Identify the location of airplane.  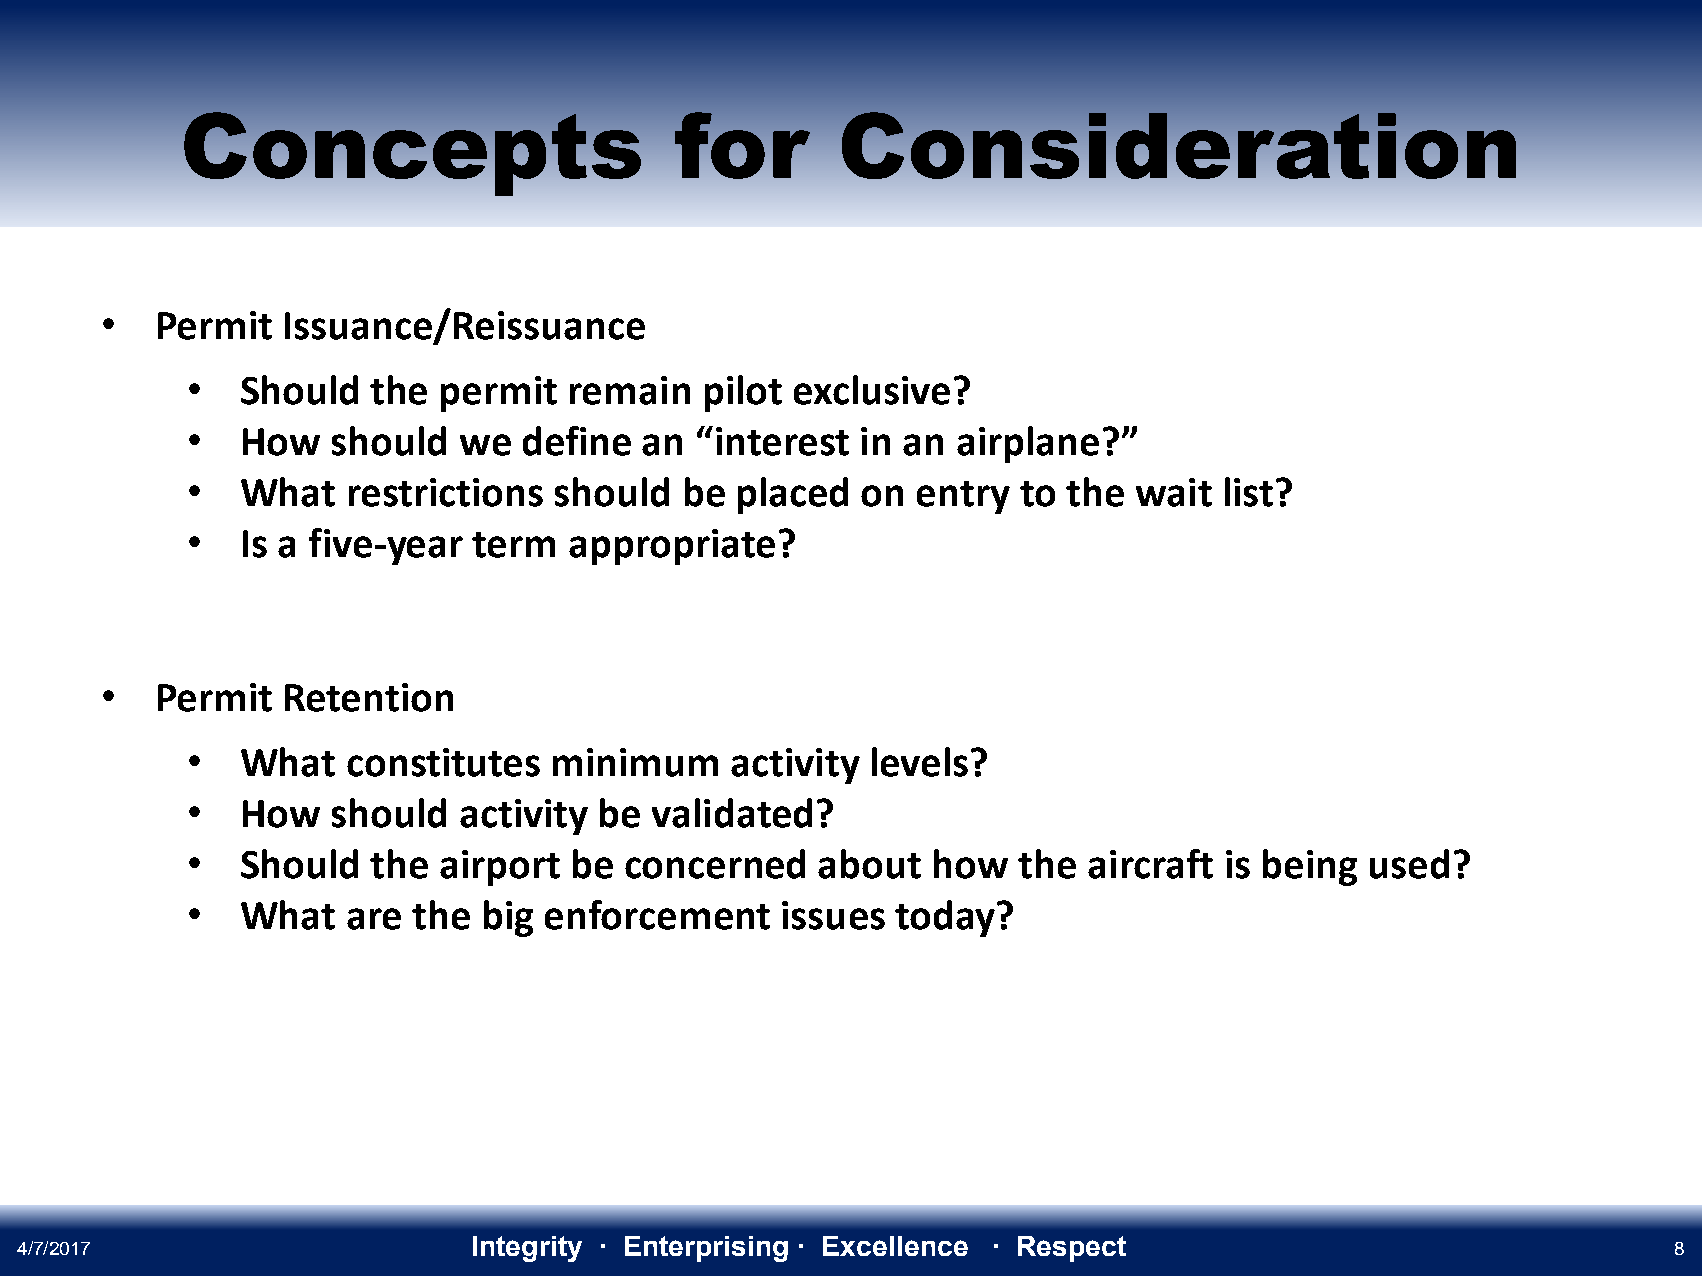
(1028, 444).
